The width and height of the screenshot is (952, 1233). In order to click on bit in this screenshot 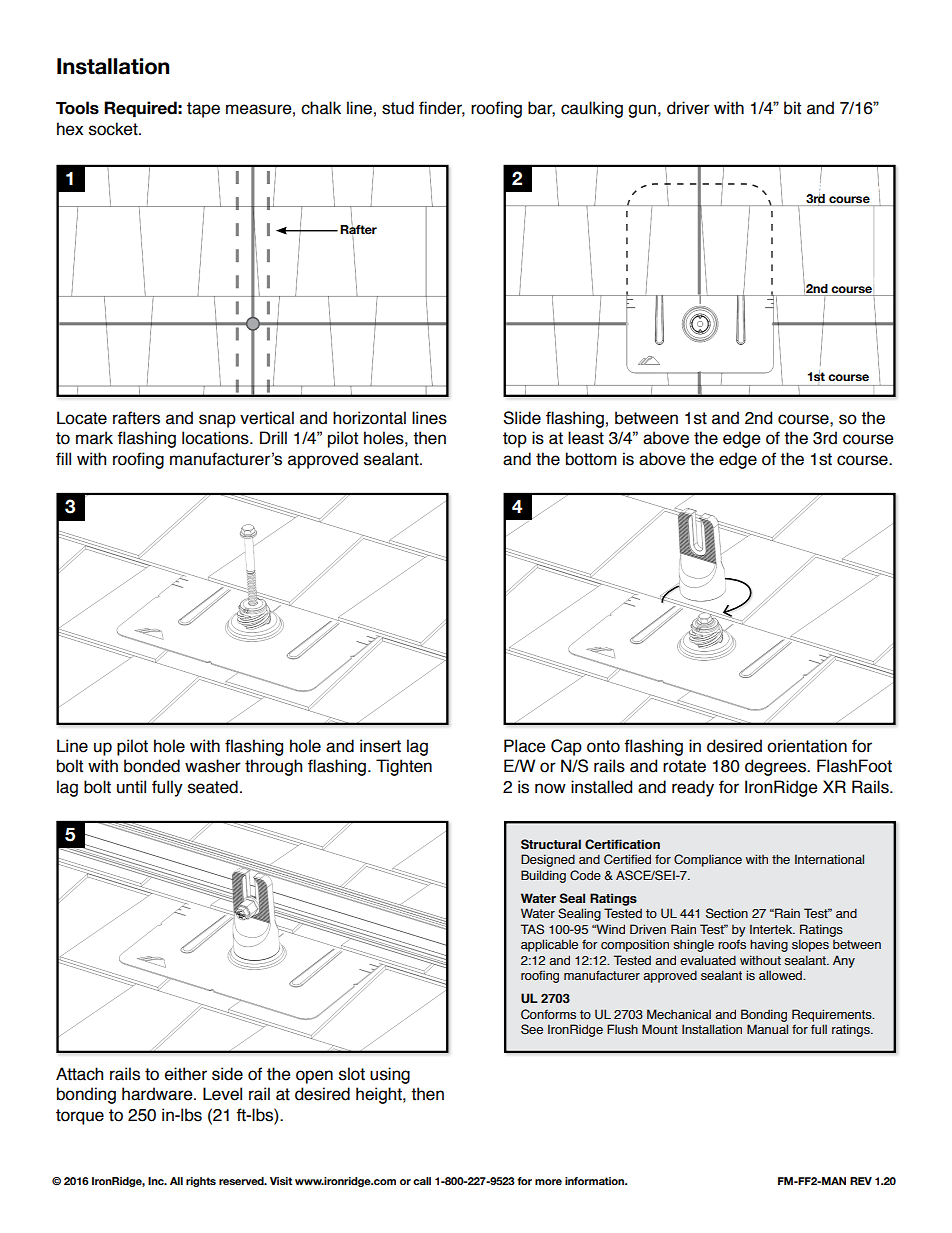, I will do `click(792, 108)`.
